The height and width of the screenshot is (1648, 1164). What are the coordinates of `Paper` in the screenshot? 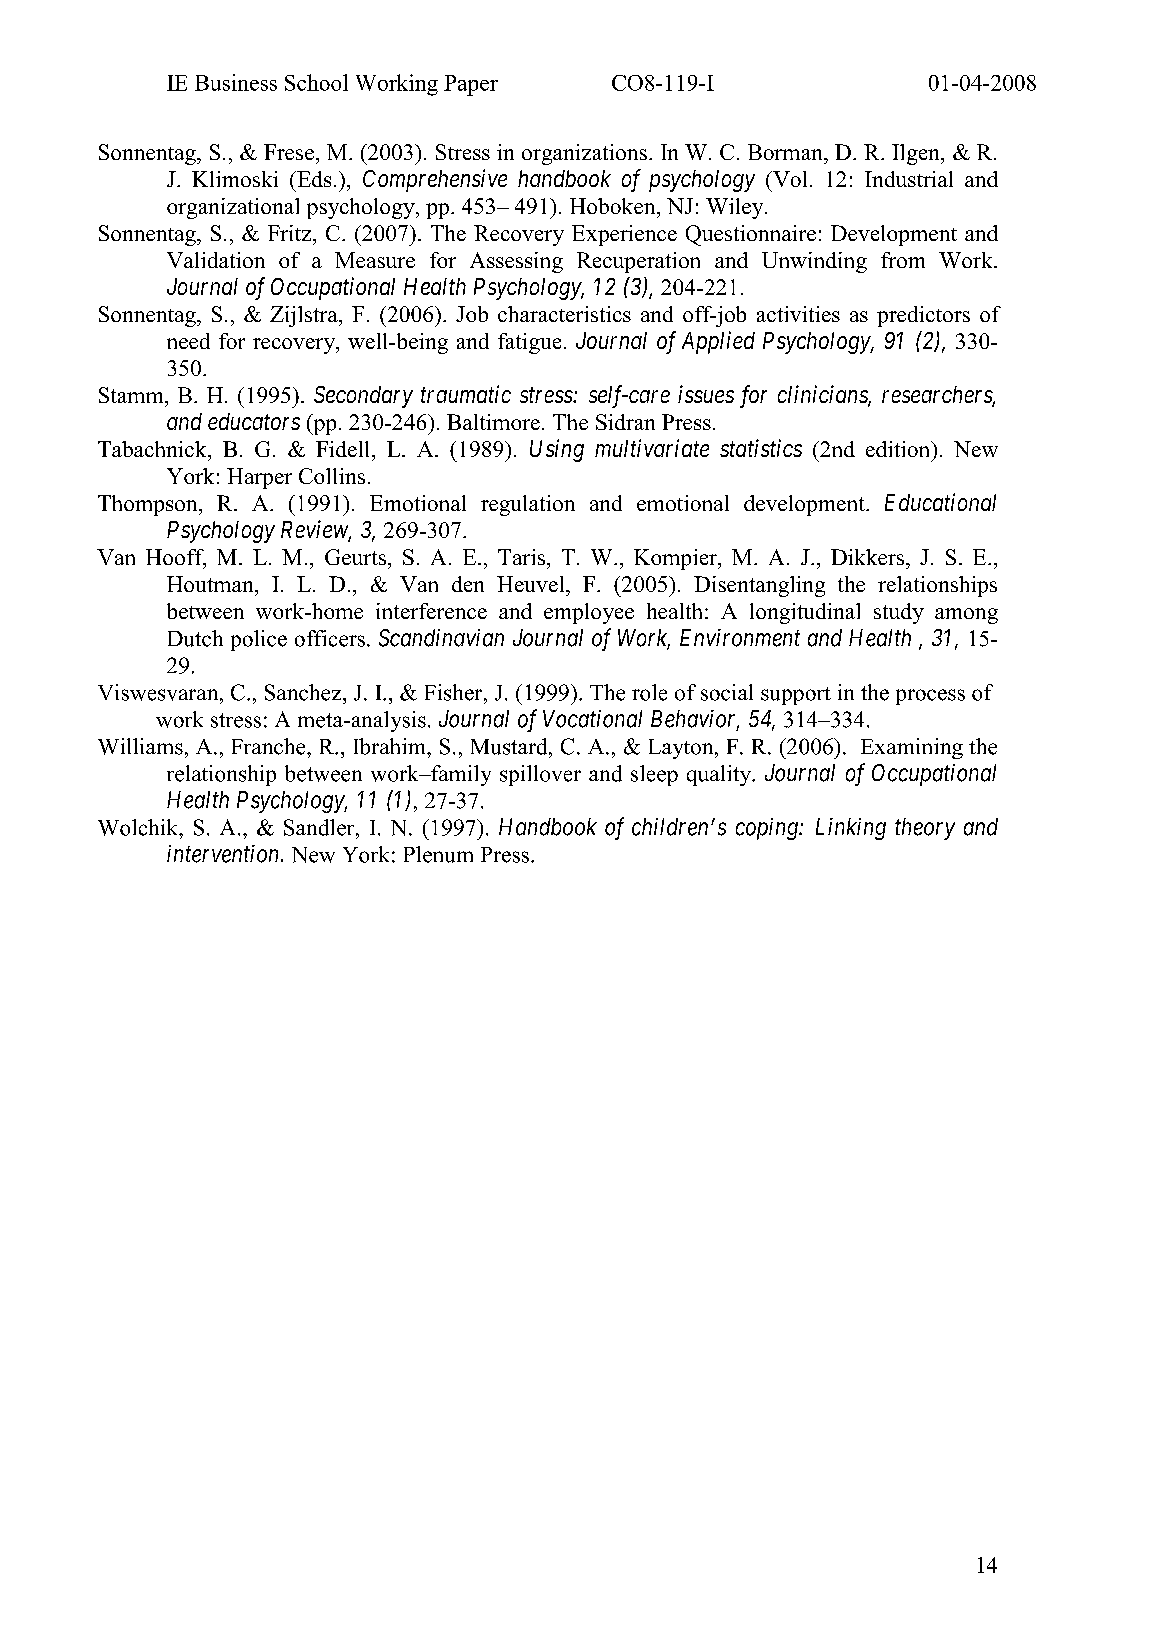 It's located at (471, 85).
